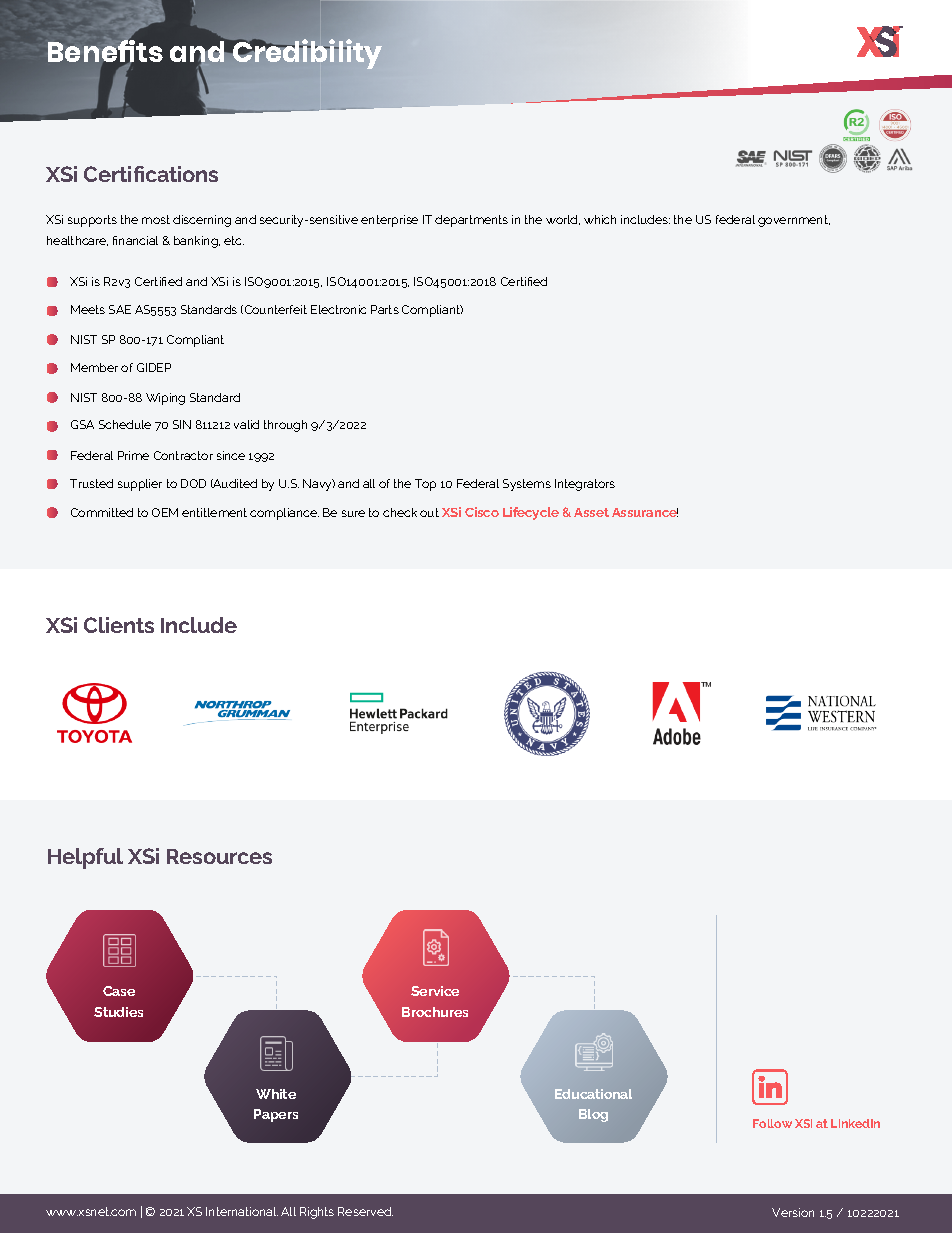 The width and height of the image is (952, 1233). I want to click on government, so click(794, 221).
